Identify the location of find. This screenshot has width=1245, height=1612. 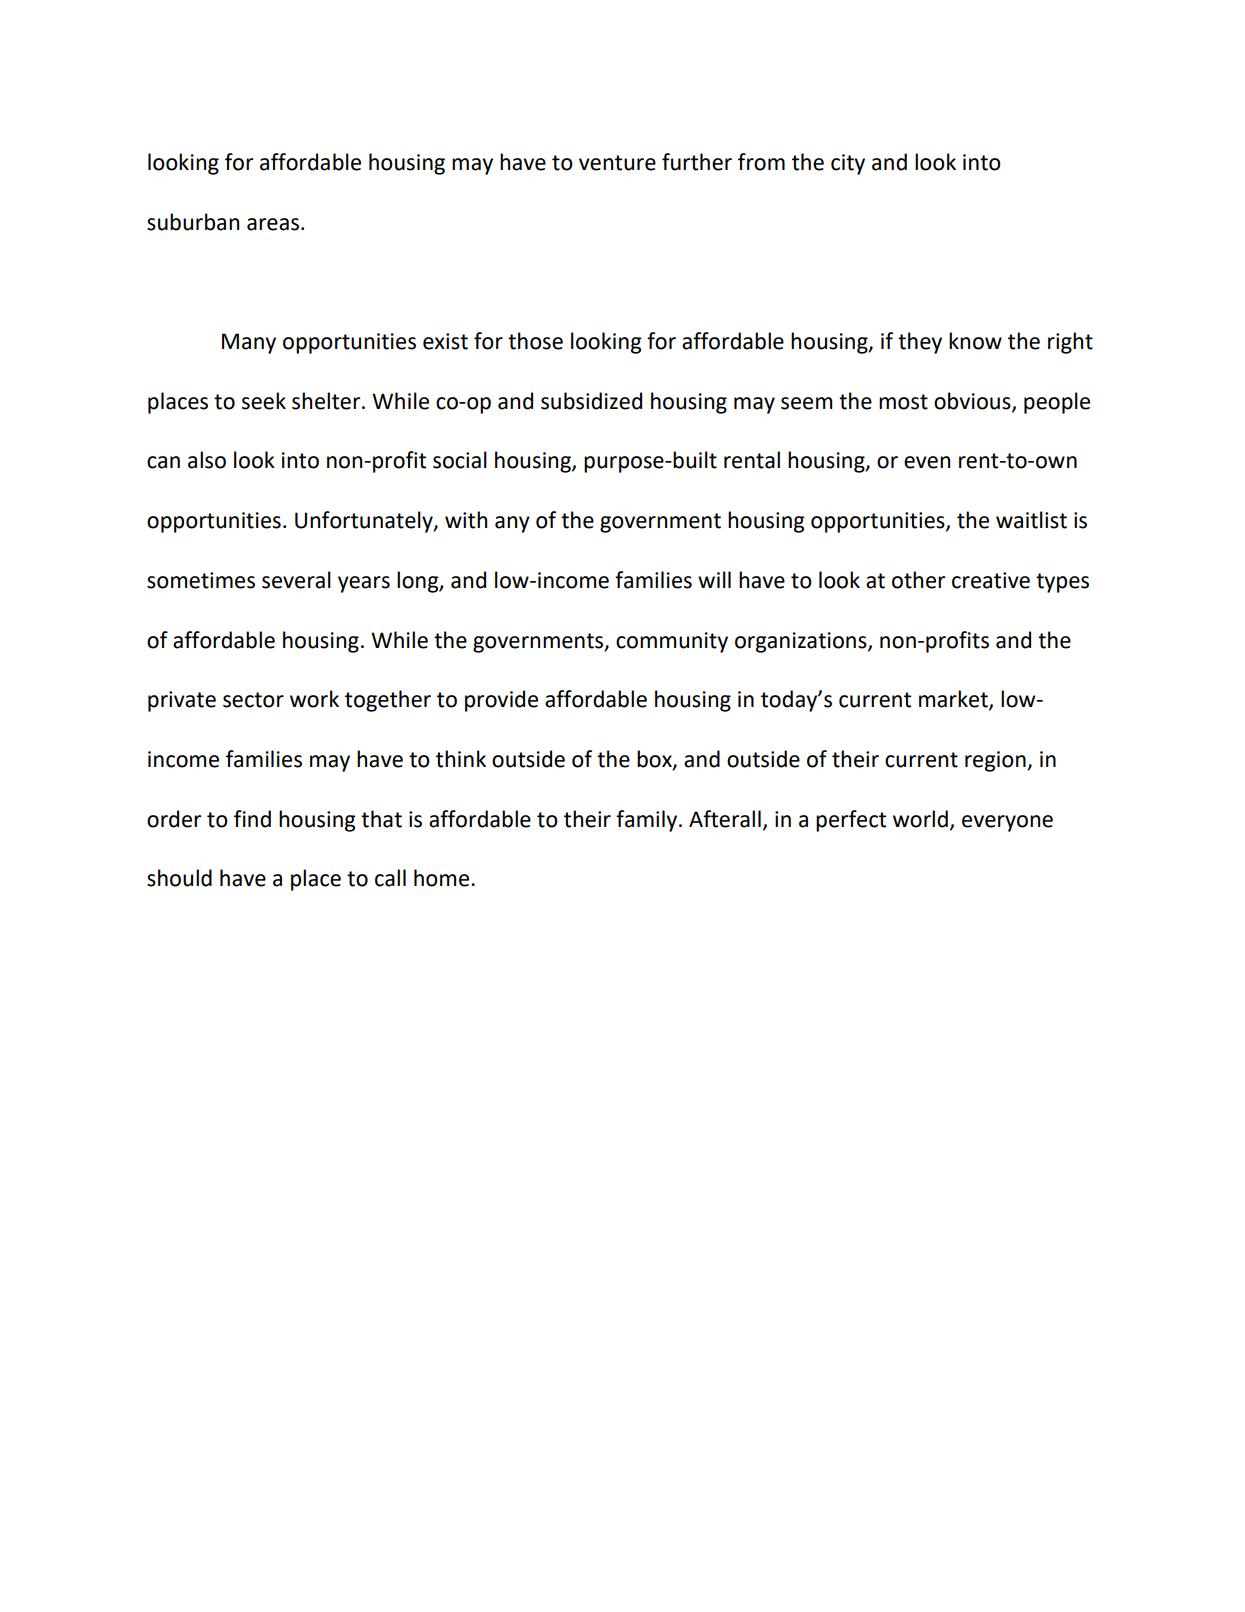
(252, 819).
